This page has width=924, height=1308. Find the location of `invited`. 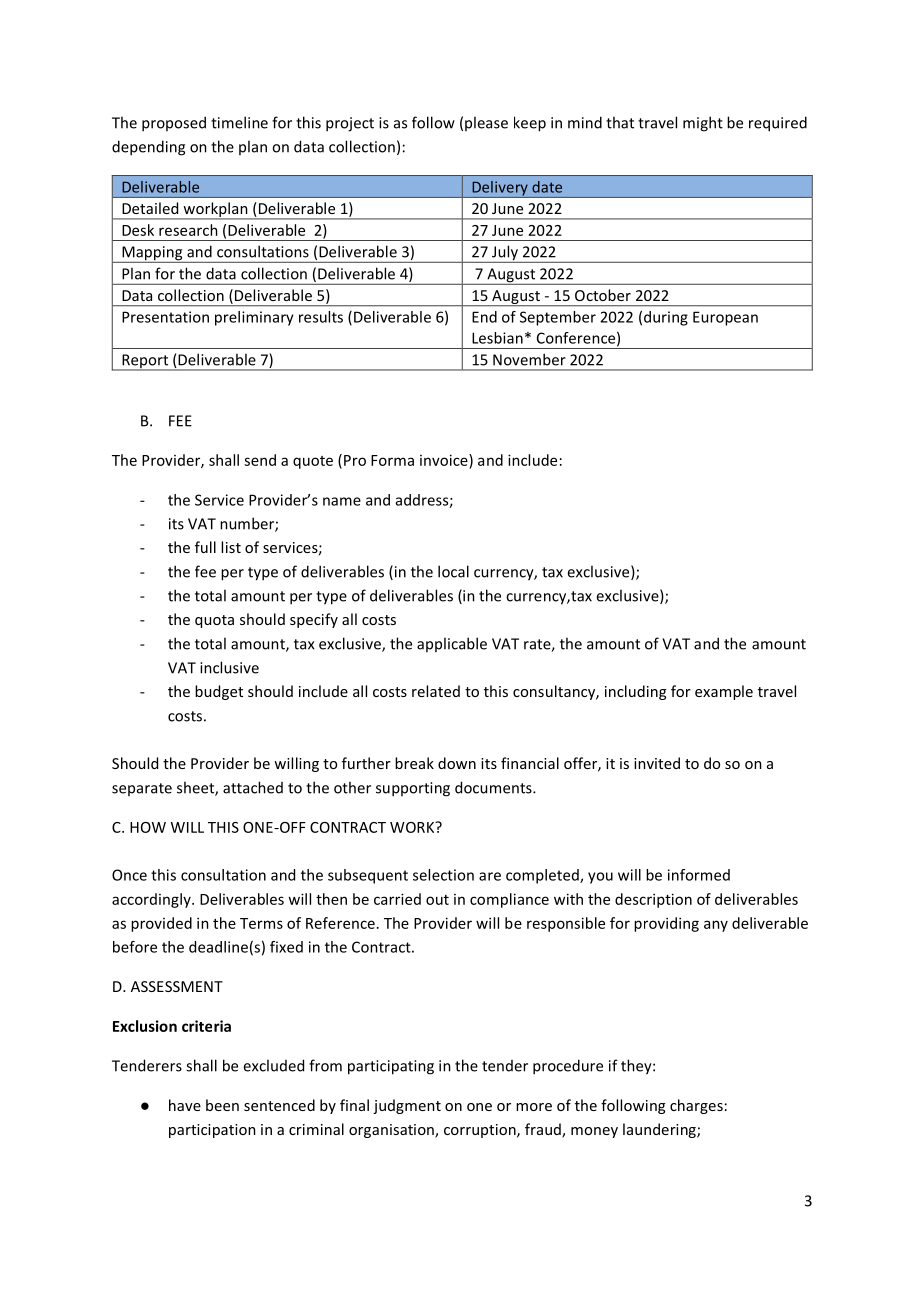

invited is located at coordinates (657, 763).
